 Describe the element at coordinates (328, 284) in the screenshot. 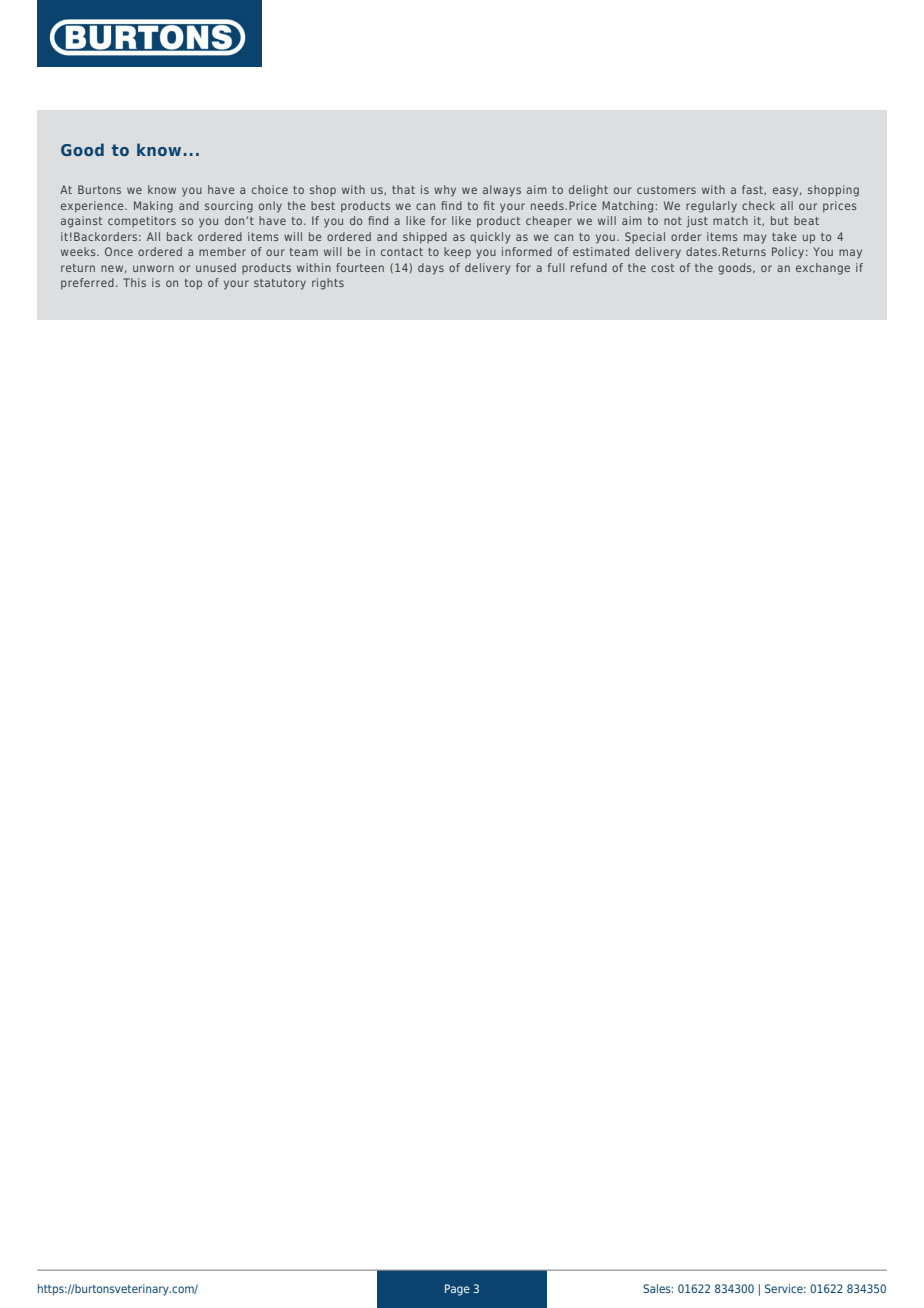

I see `rights` at that location.
